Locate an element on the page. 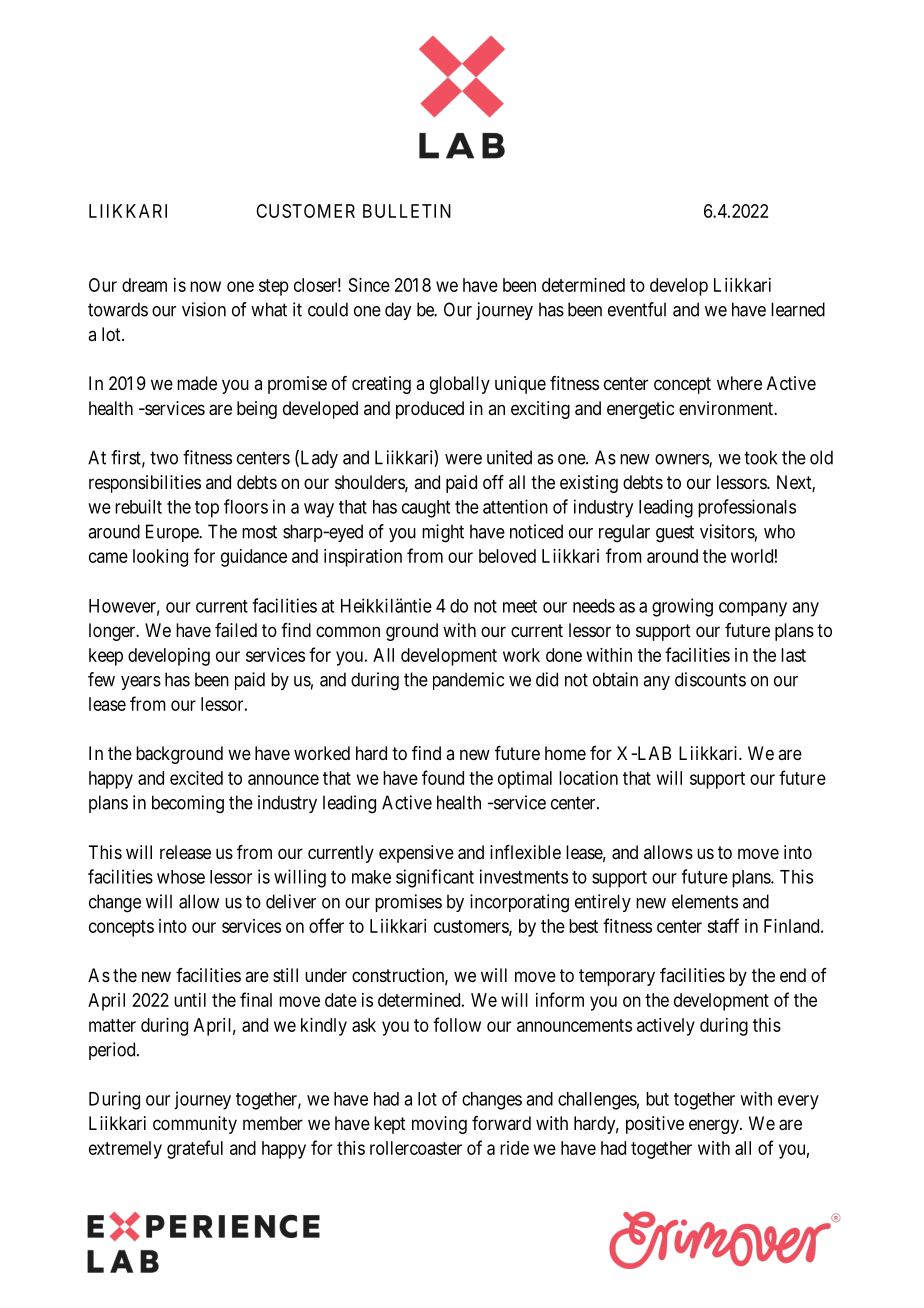 This document has width=924, height=1308. might is located at coordinates (443, 533).
